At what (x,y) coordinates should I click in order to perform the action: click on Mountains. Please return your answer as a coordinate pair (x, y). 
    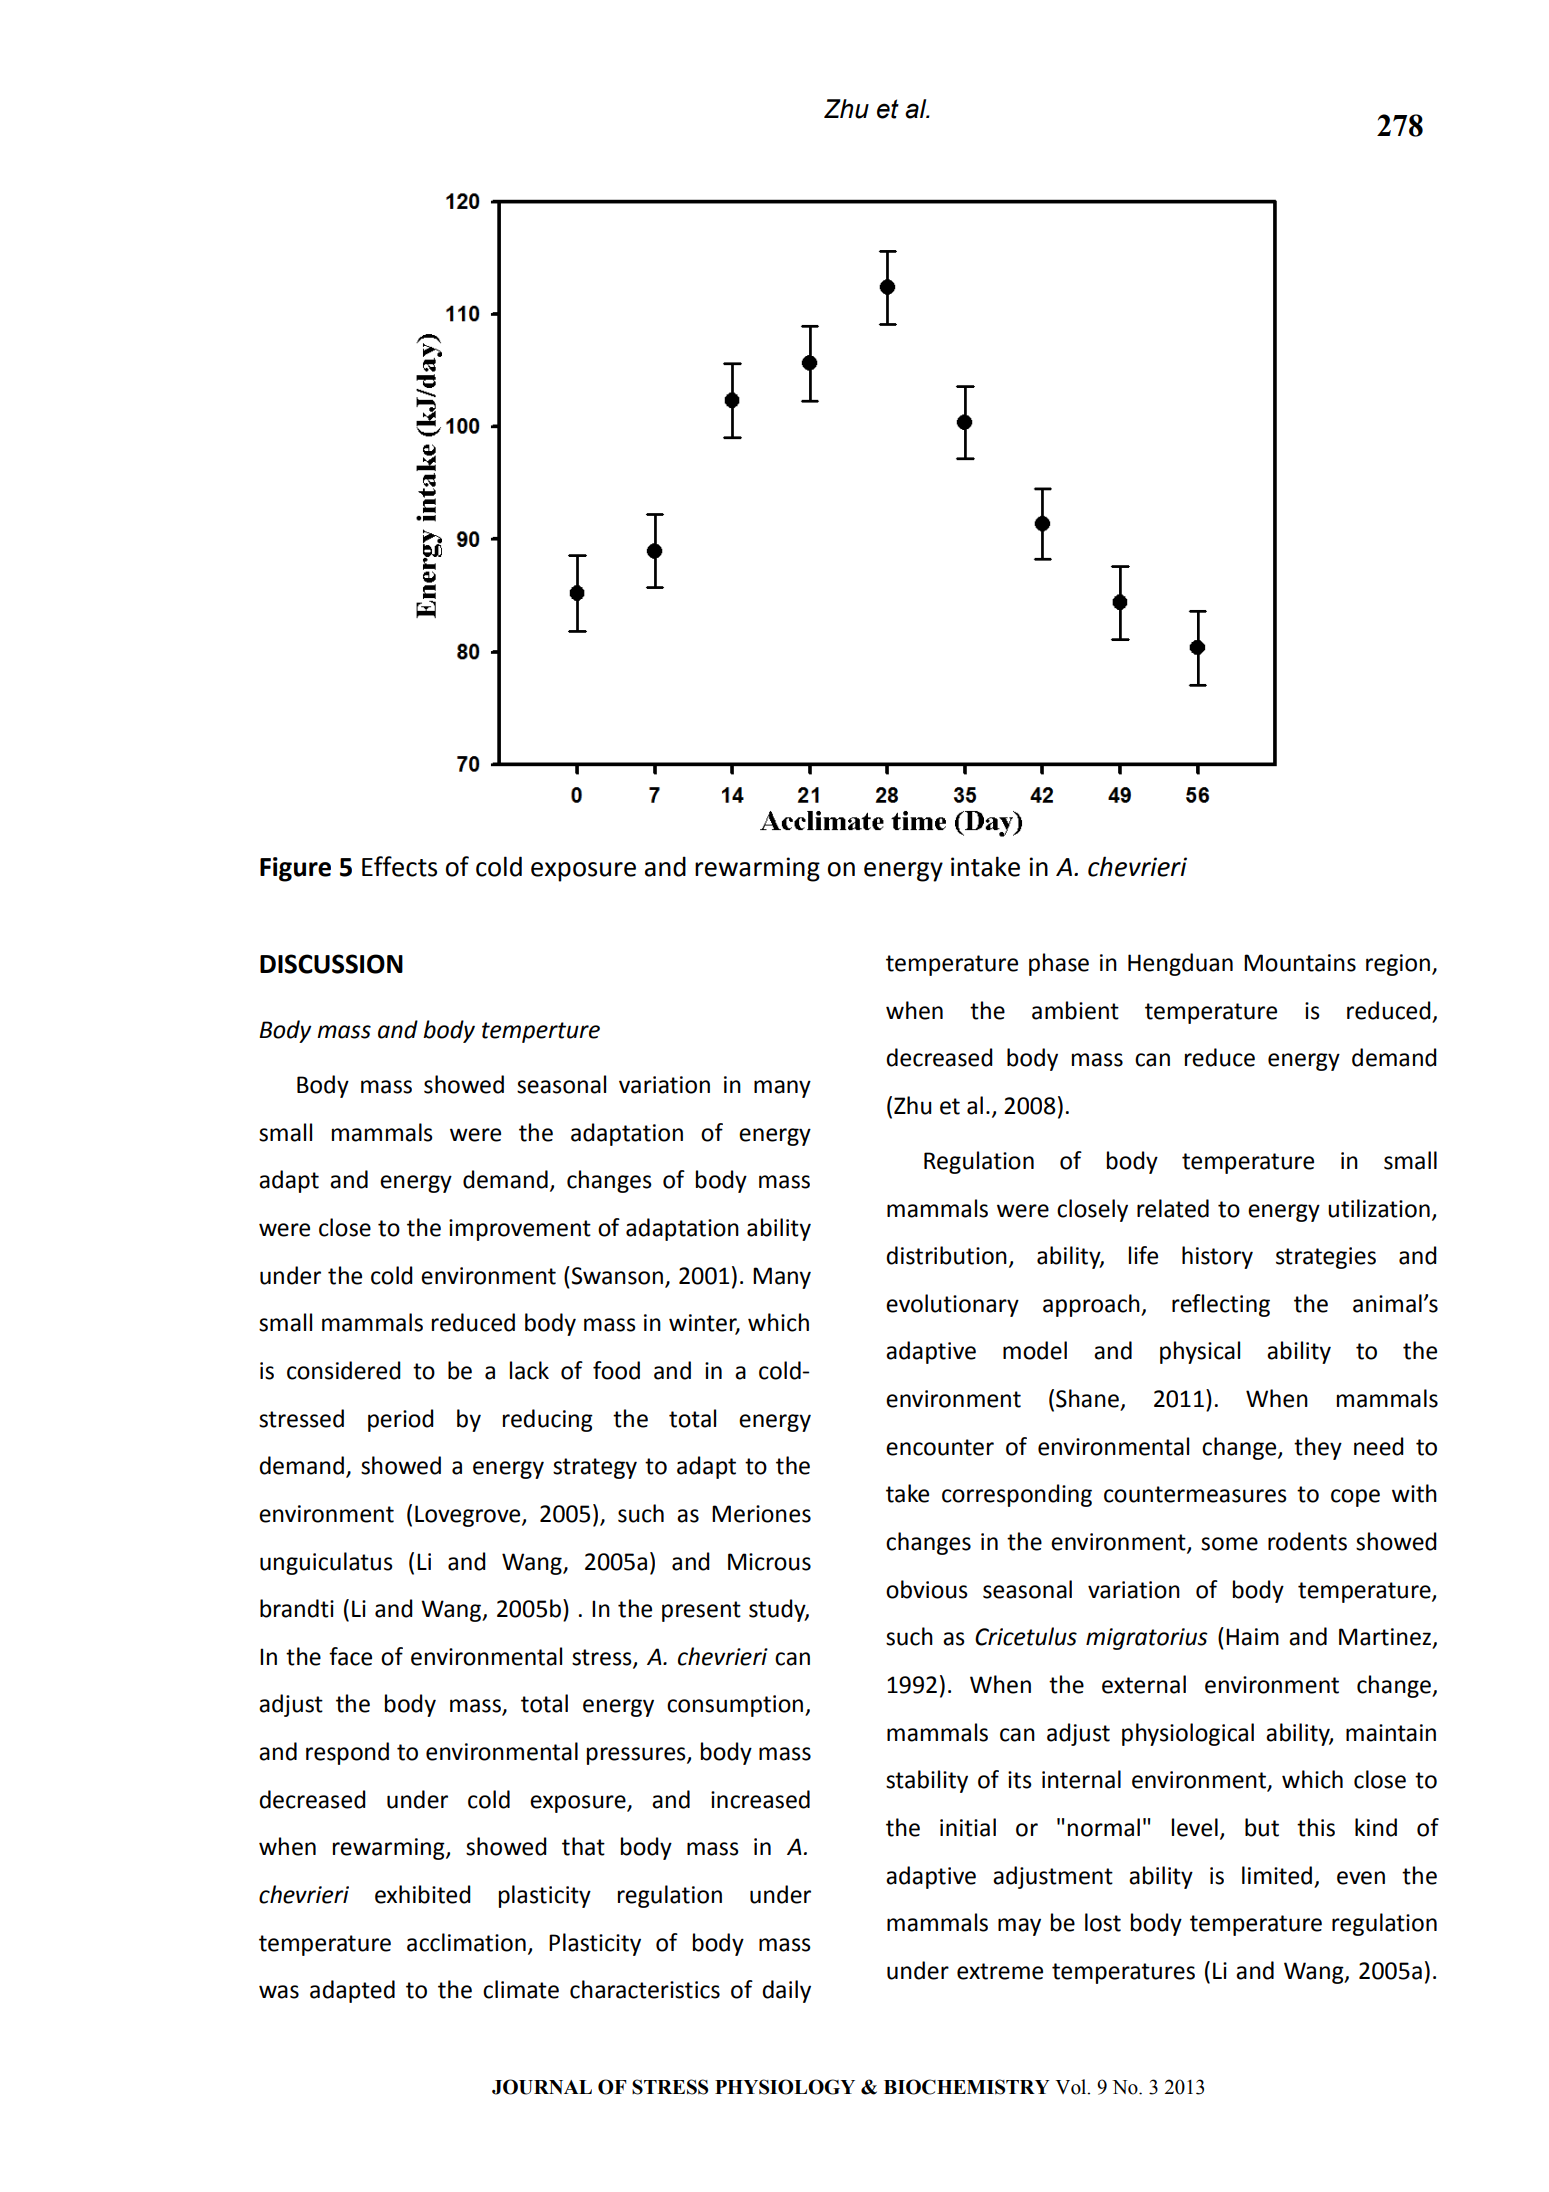
    Looking at the image, I should click on (1300, 963).
